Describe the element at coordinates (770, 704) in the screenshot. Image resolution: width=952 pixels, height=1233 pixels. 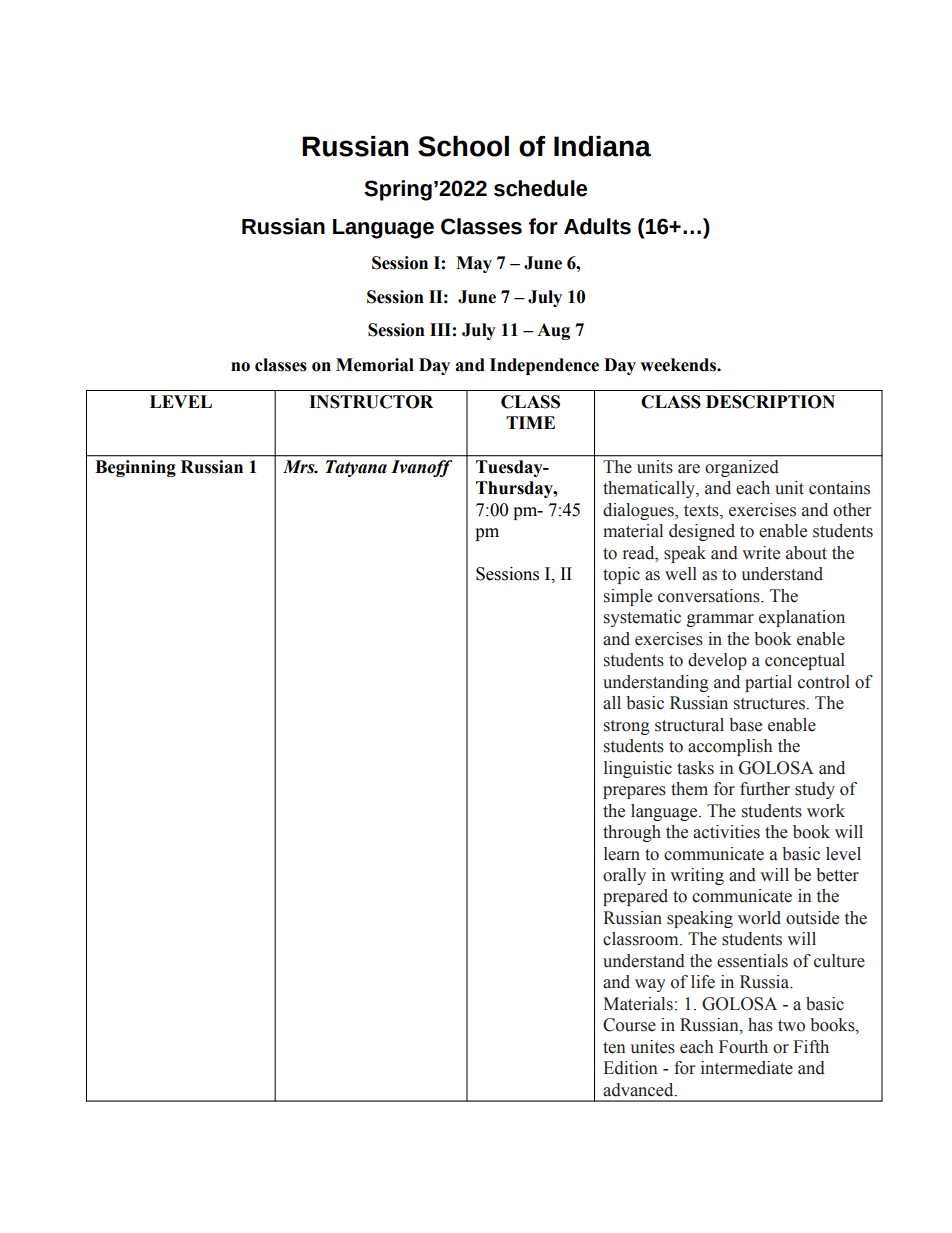
I see `structures` at that location.
